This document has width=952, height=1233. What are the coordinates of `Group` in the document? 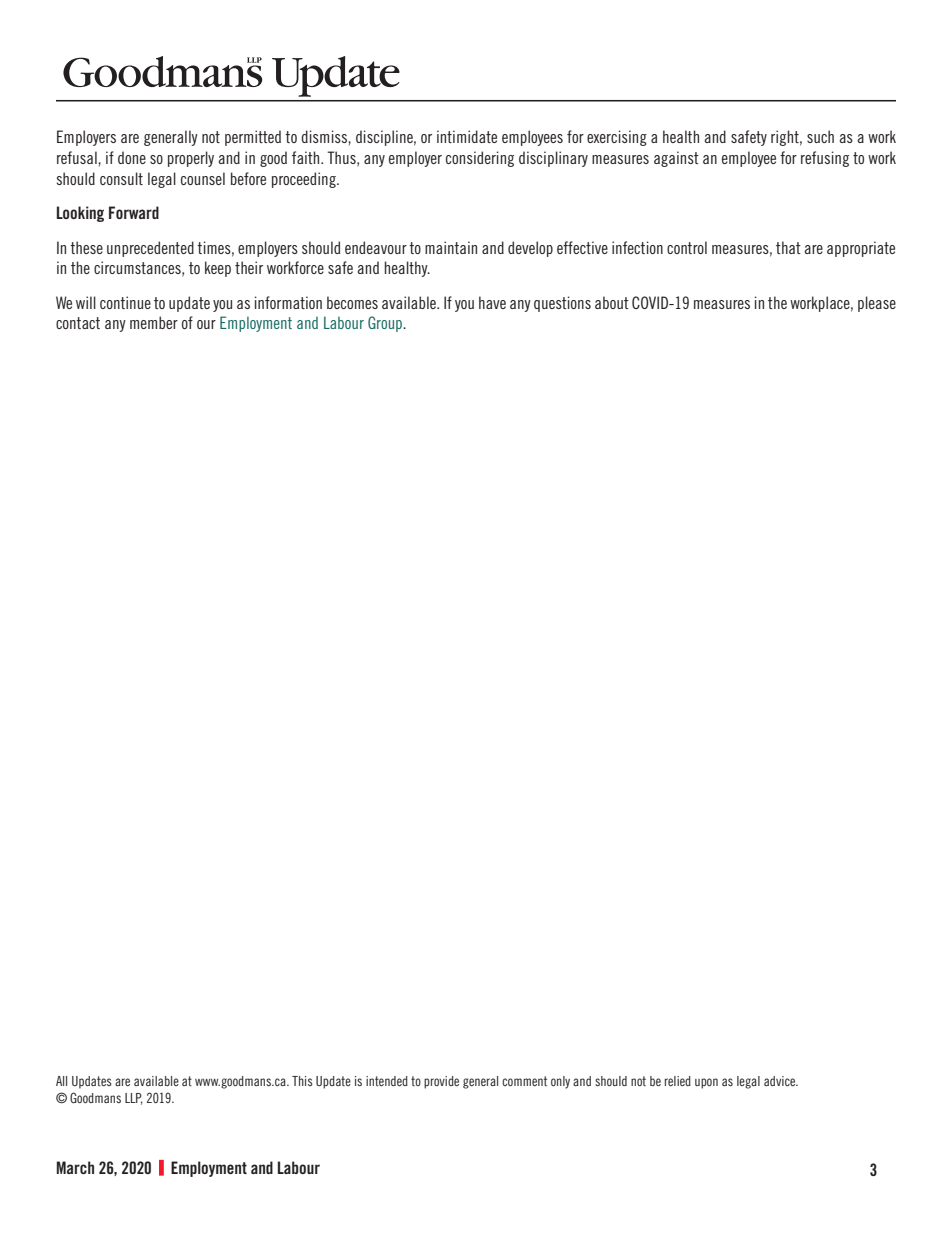 It's located at (386, 324).
